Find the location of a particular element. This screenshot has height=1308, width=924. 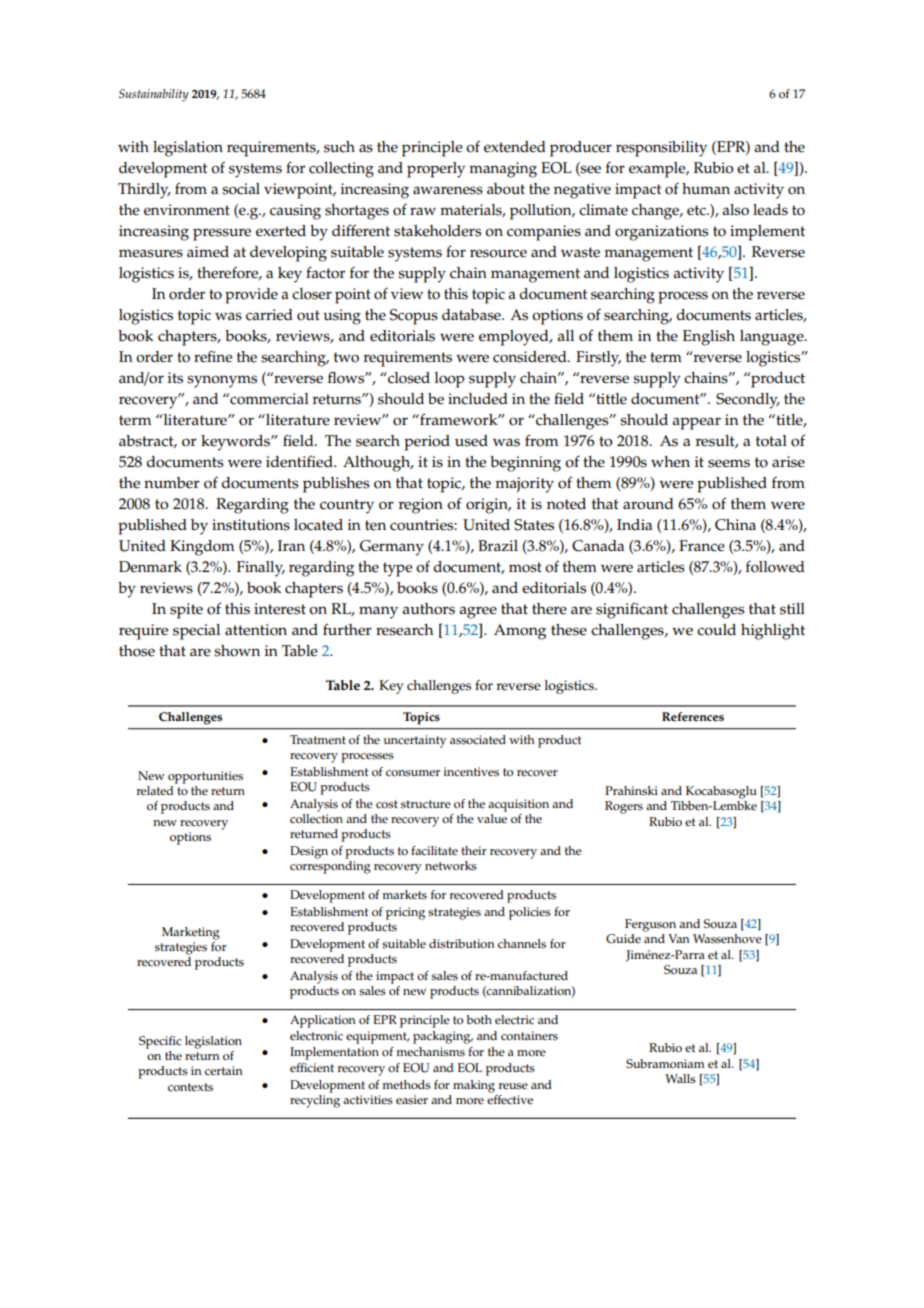

loop is located at coordinates (450, 380).
